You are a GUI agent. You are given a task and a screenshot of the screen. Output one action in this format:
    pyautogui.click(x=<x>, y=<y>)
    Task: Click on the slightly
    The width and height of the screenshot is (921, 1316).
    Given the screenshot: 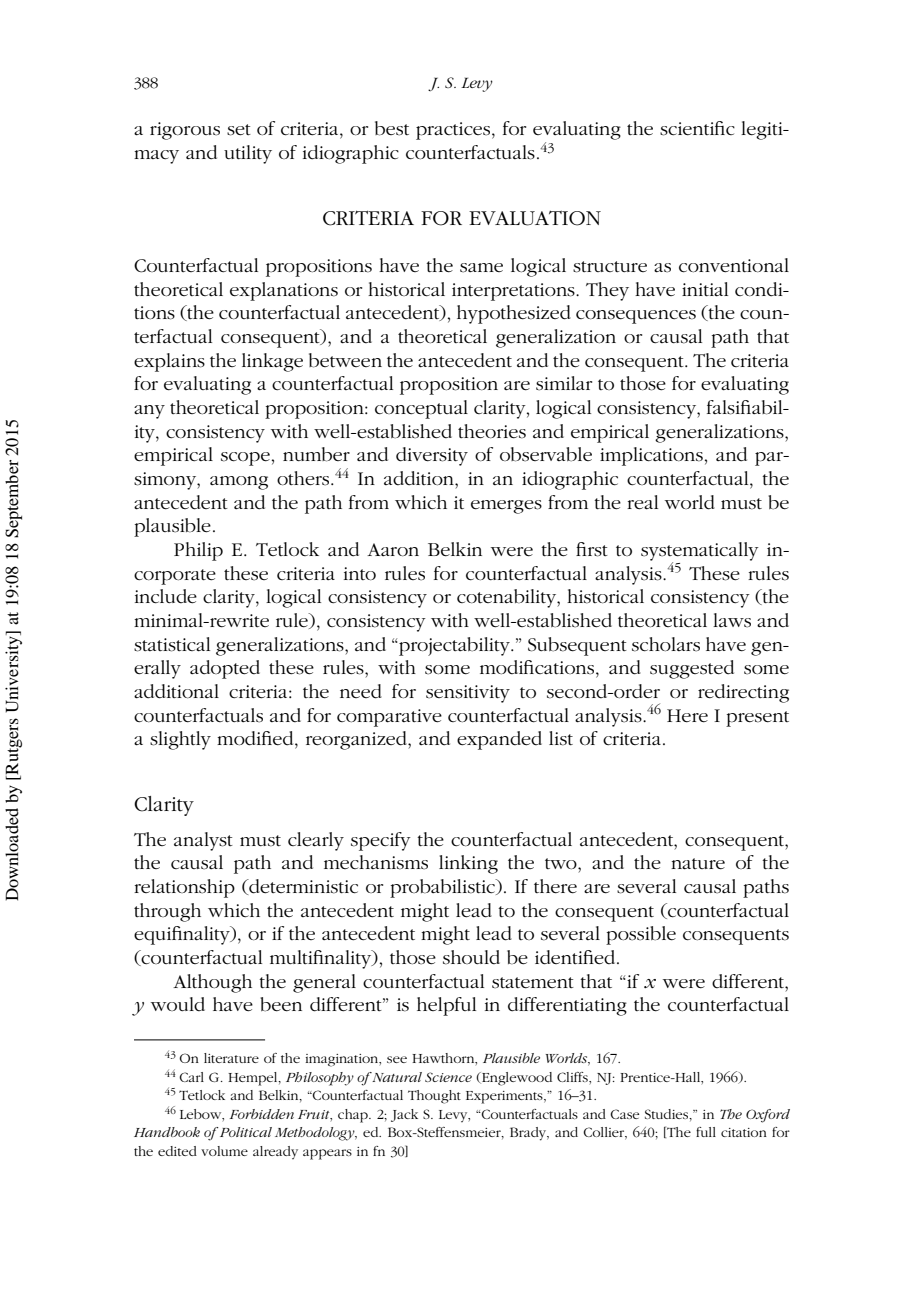 What is the action you would take?
    pyautogui.click(x=180, y=740)
